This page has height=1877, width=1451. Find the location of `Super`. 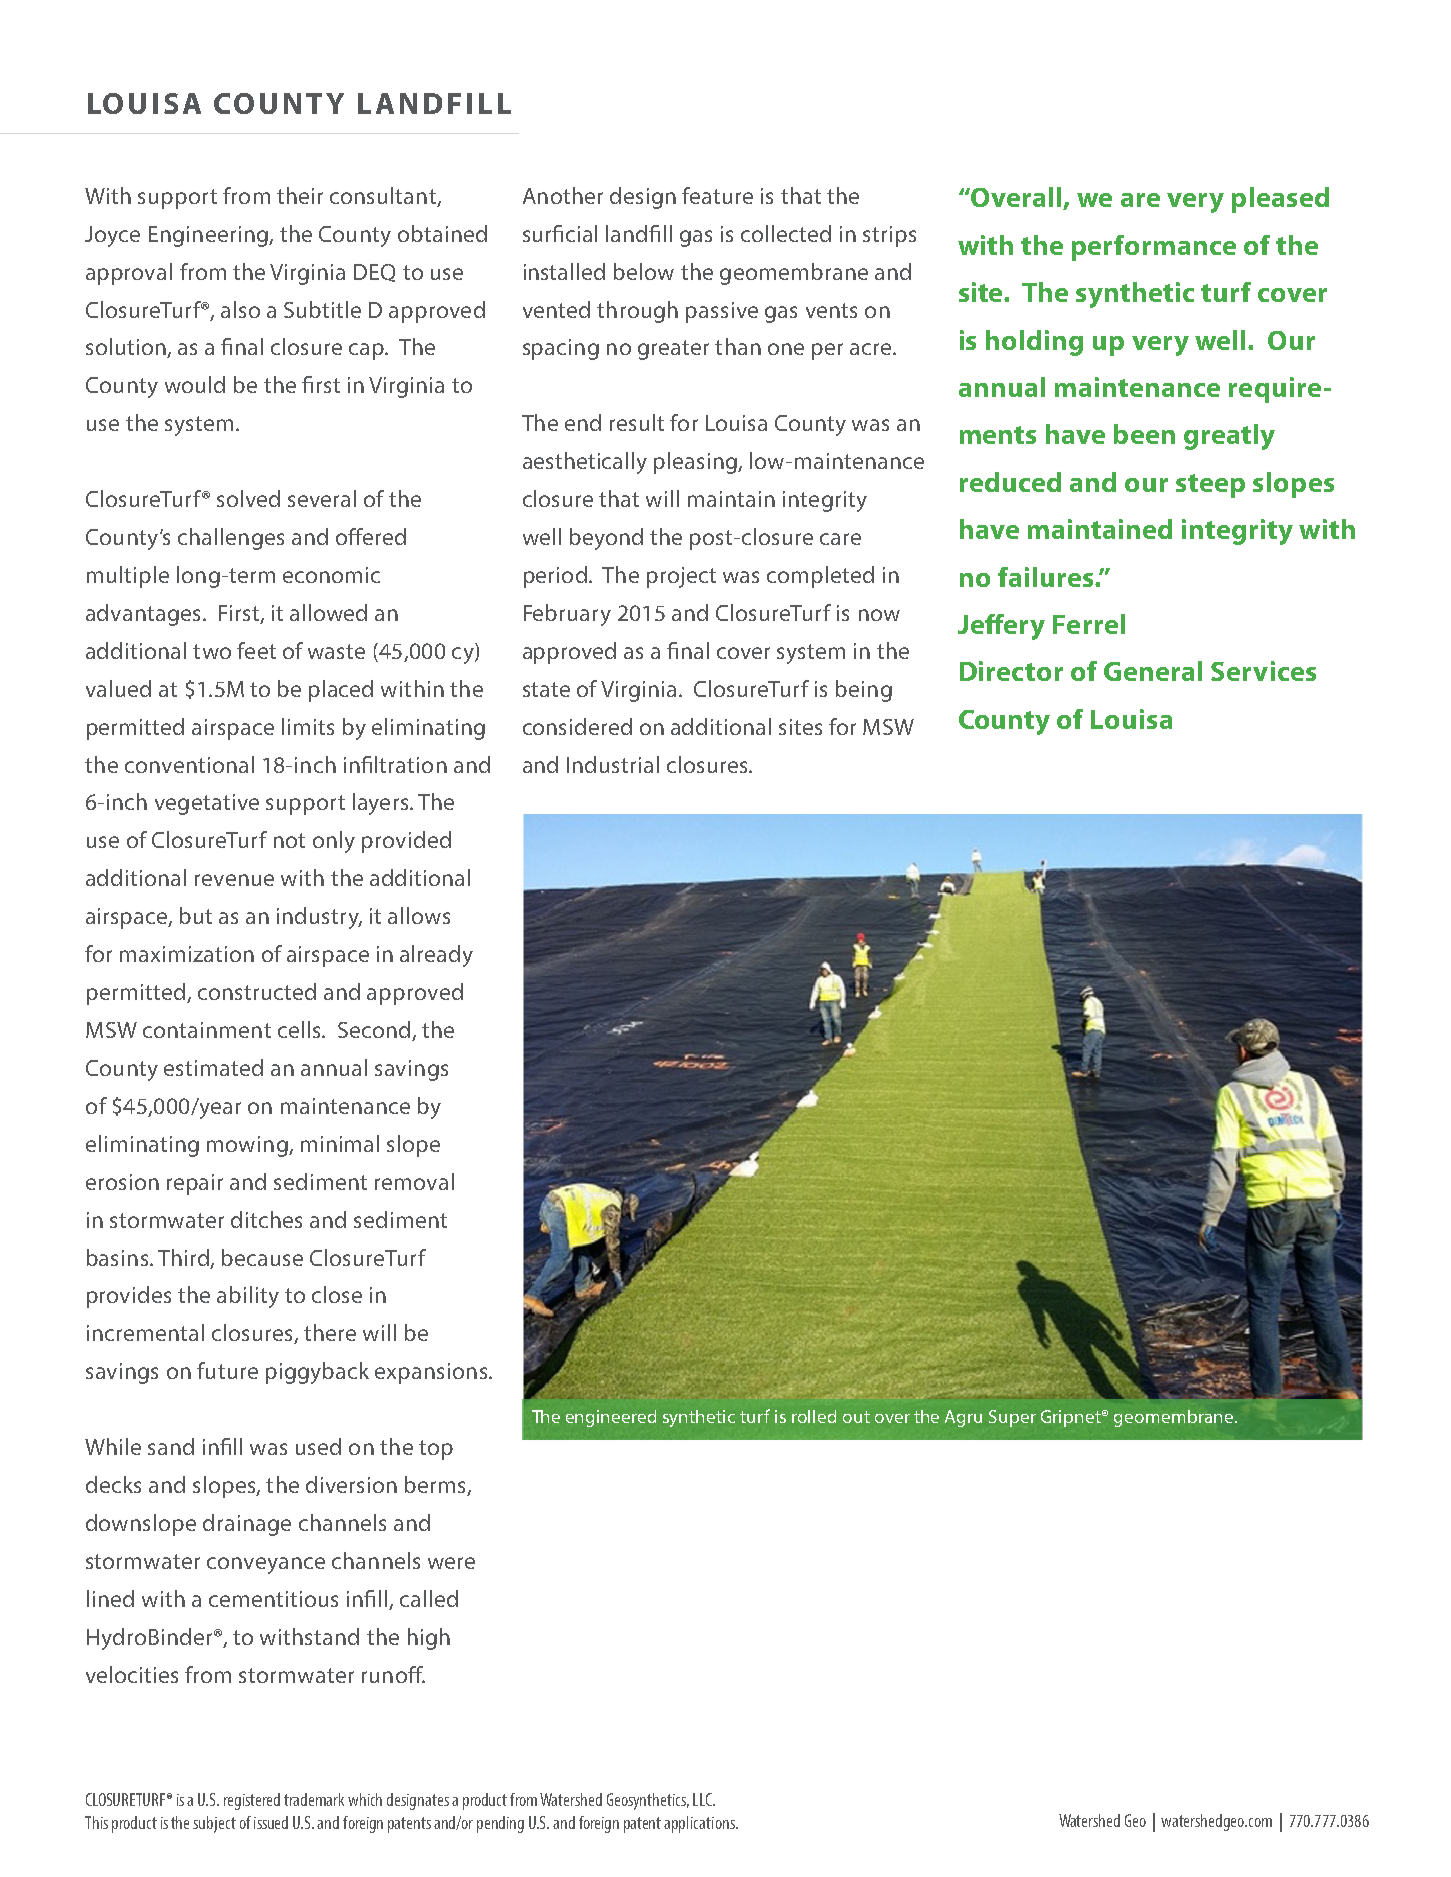

Super is located at coordinates (1012, 1418).
